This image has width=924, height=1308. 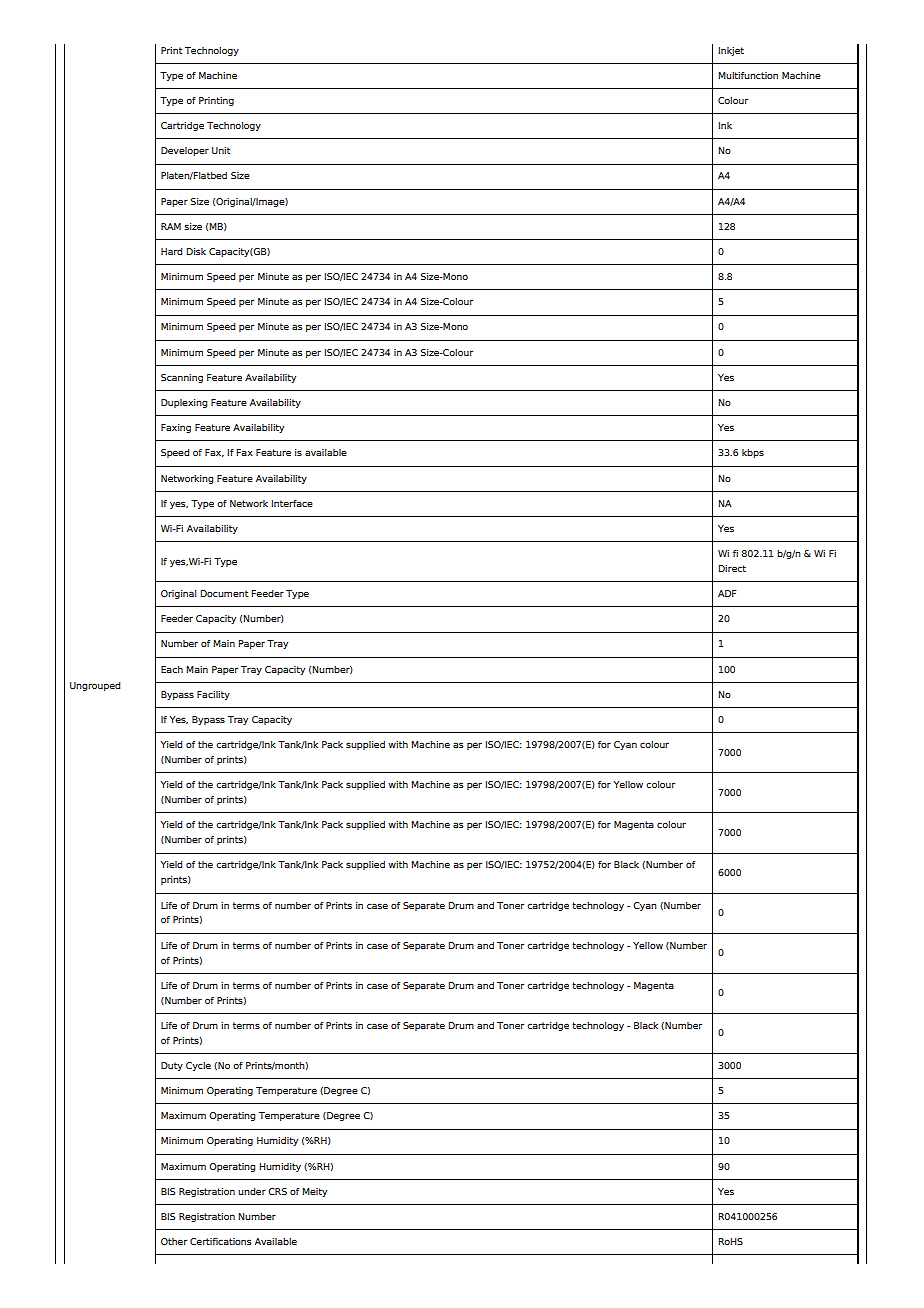 What do you see at coordinates (727, 593) in the image?
I see `ADF` at bounding box center [727, 593].
